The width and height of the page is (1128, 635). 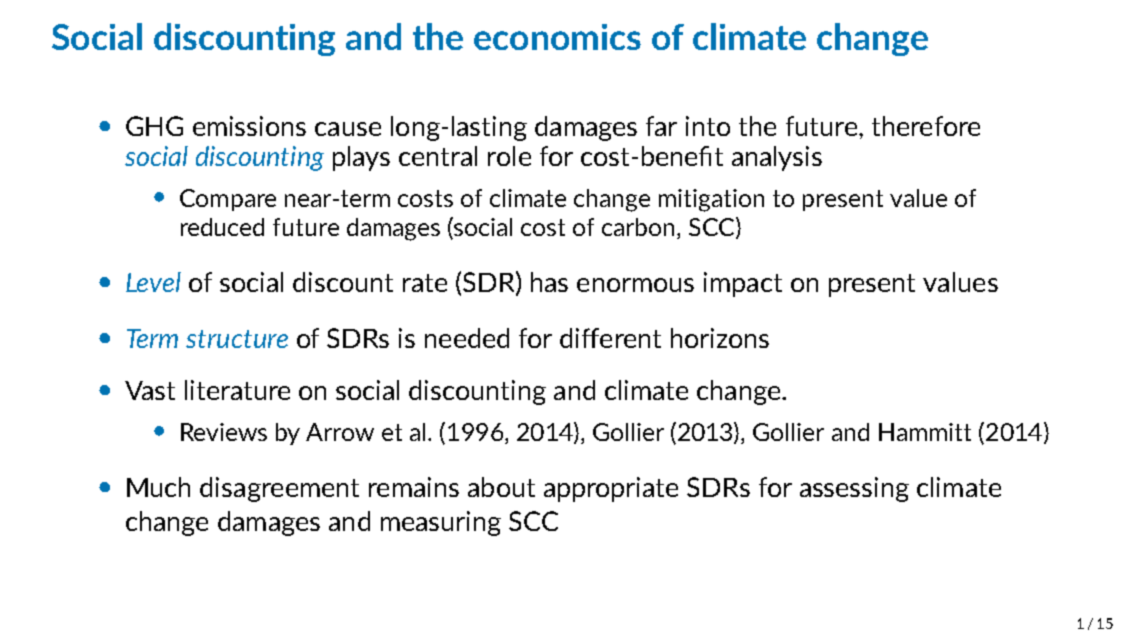 I want to click on assessing, so click(x=854, y=489).
